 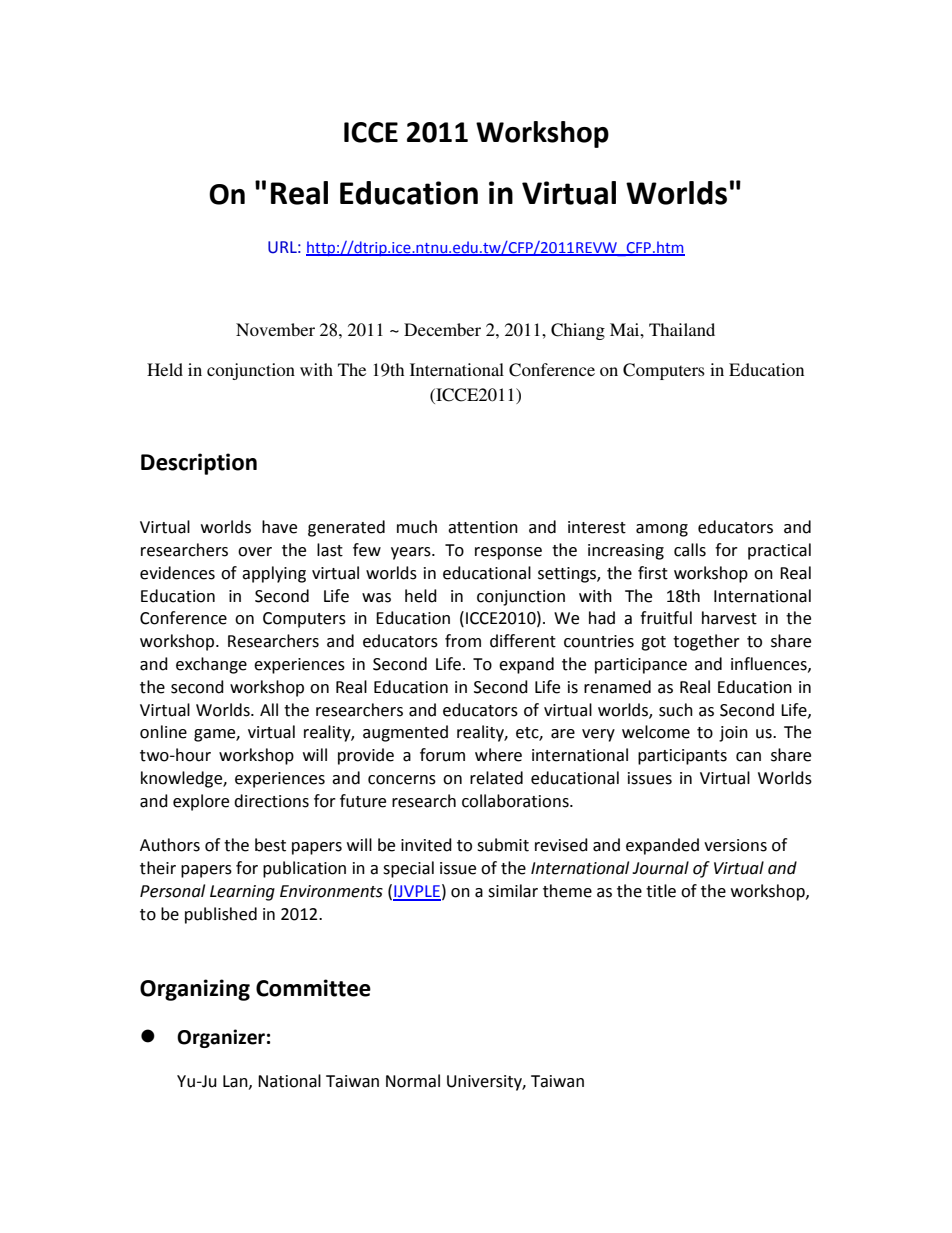 I want to click on augmented, so click(x=405, y=733).
